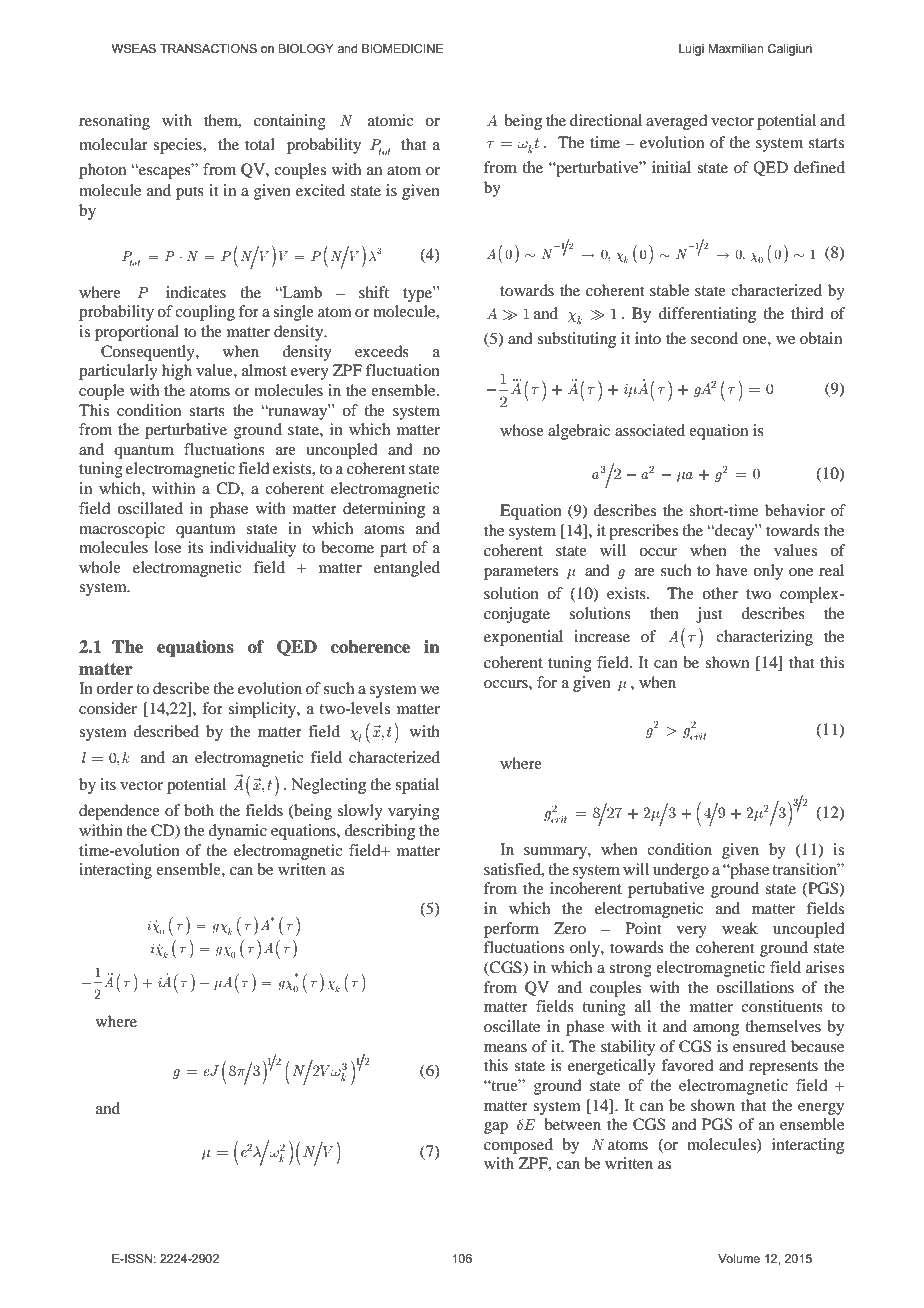 This screenshot has width=924, height=1308. What do you see at coordinates (414, 812) in the screenshot?
I see `varying` at bounding box center [414, 812].
